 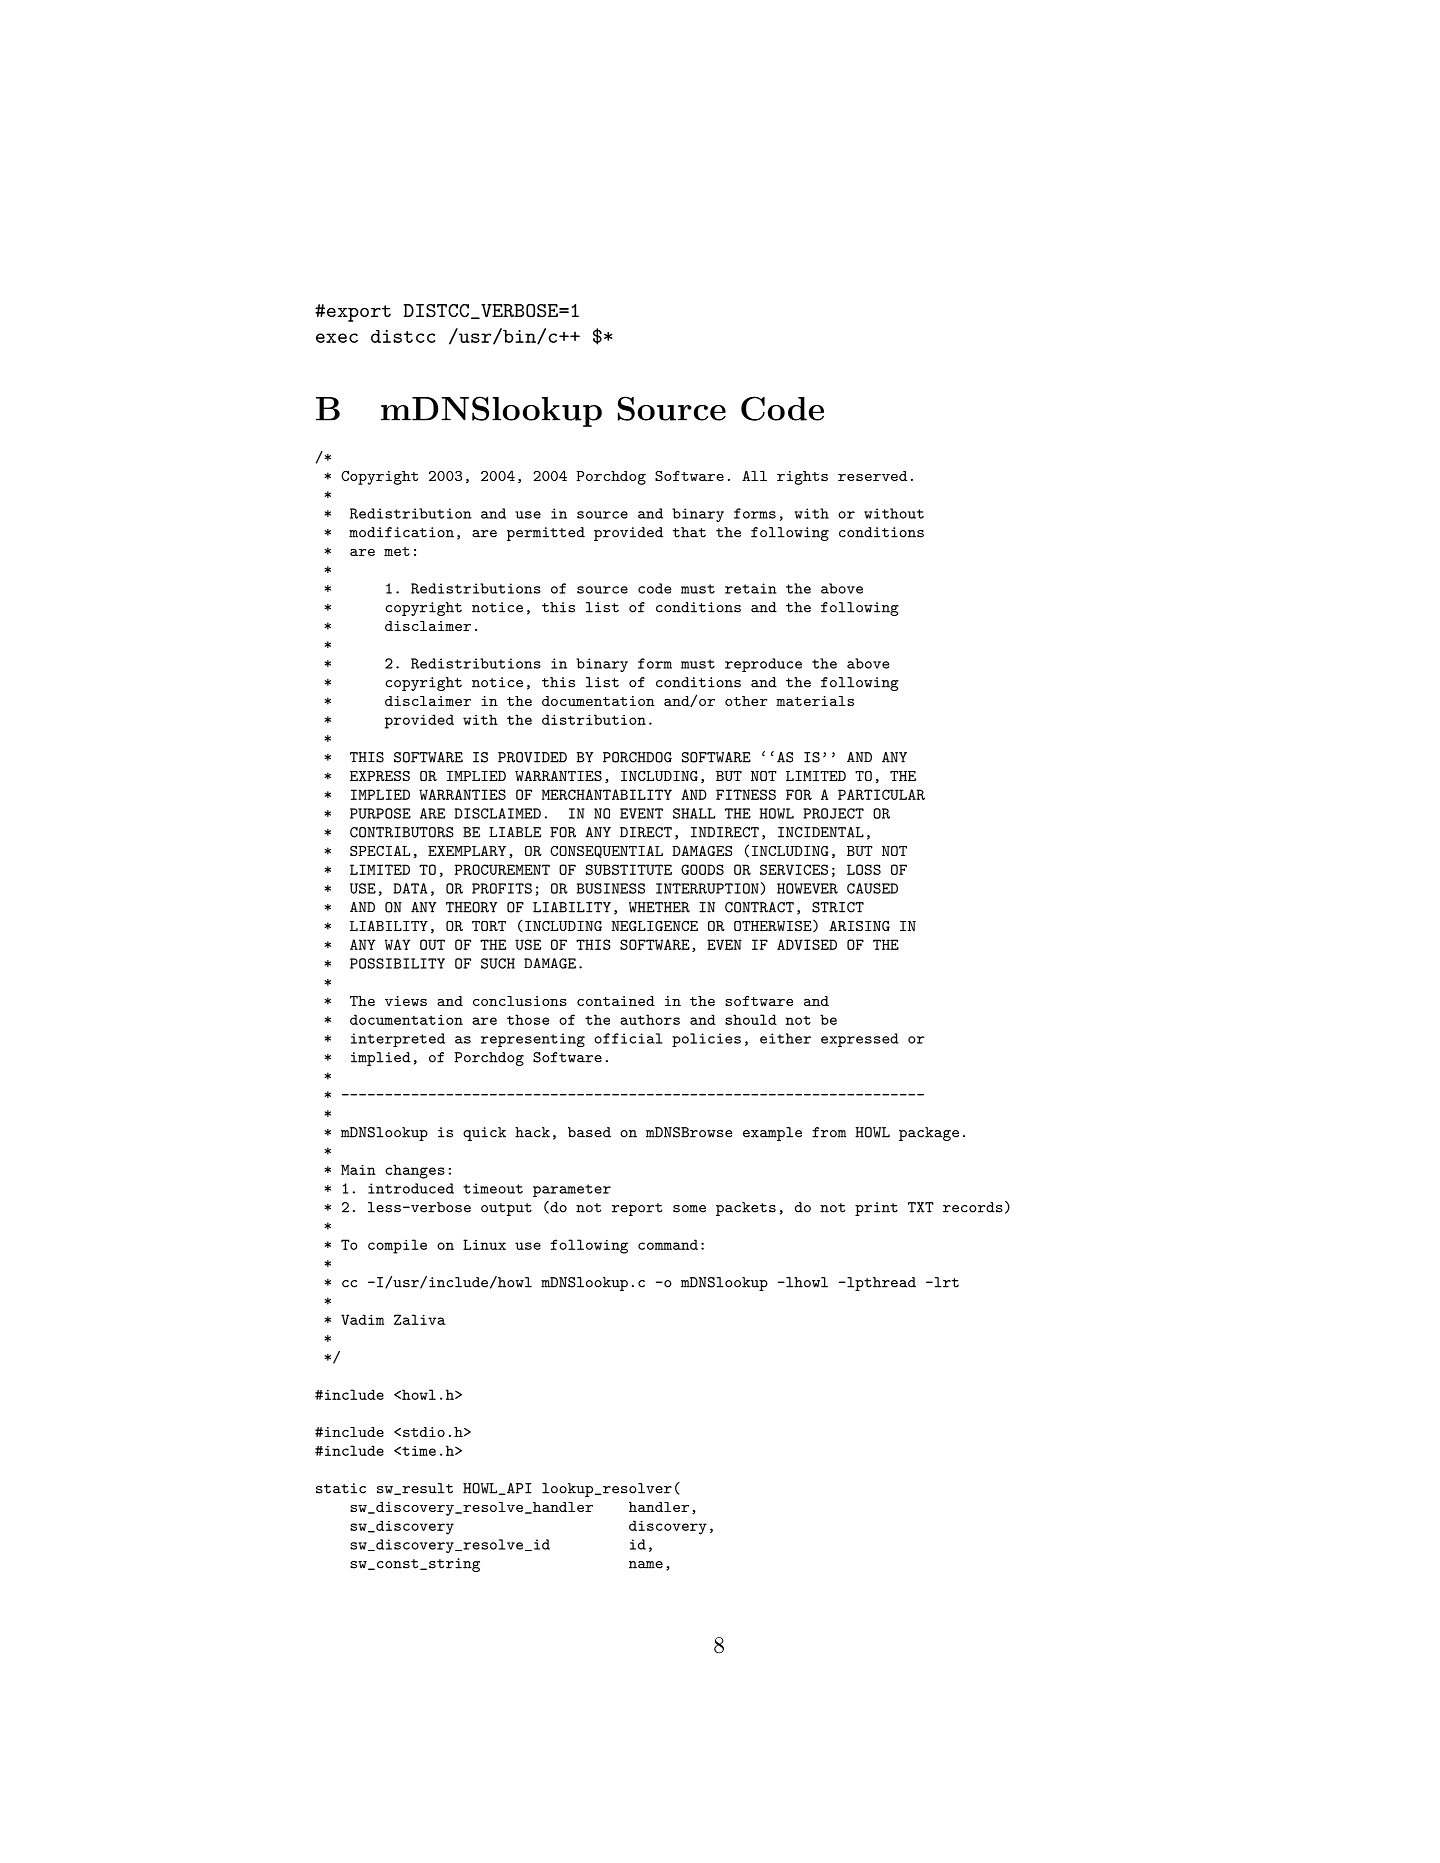 What do you see at coordinates (341, 1488) in the screenshot?
I see `static` at bounding box center [341, 1488].
